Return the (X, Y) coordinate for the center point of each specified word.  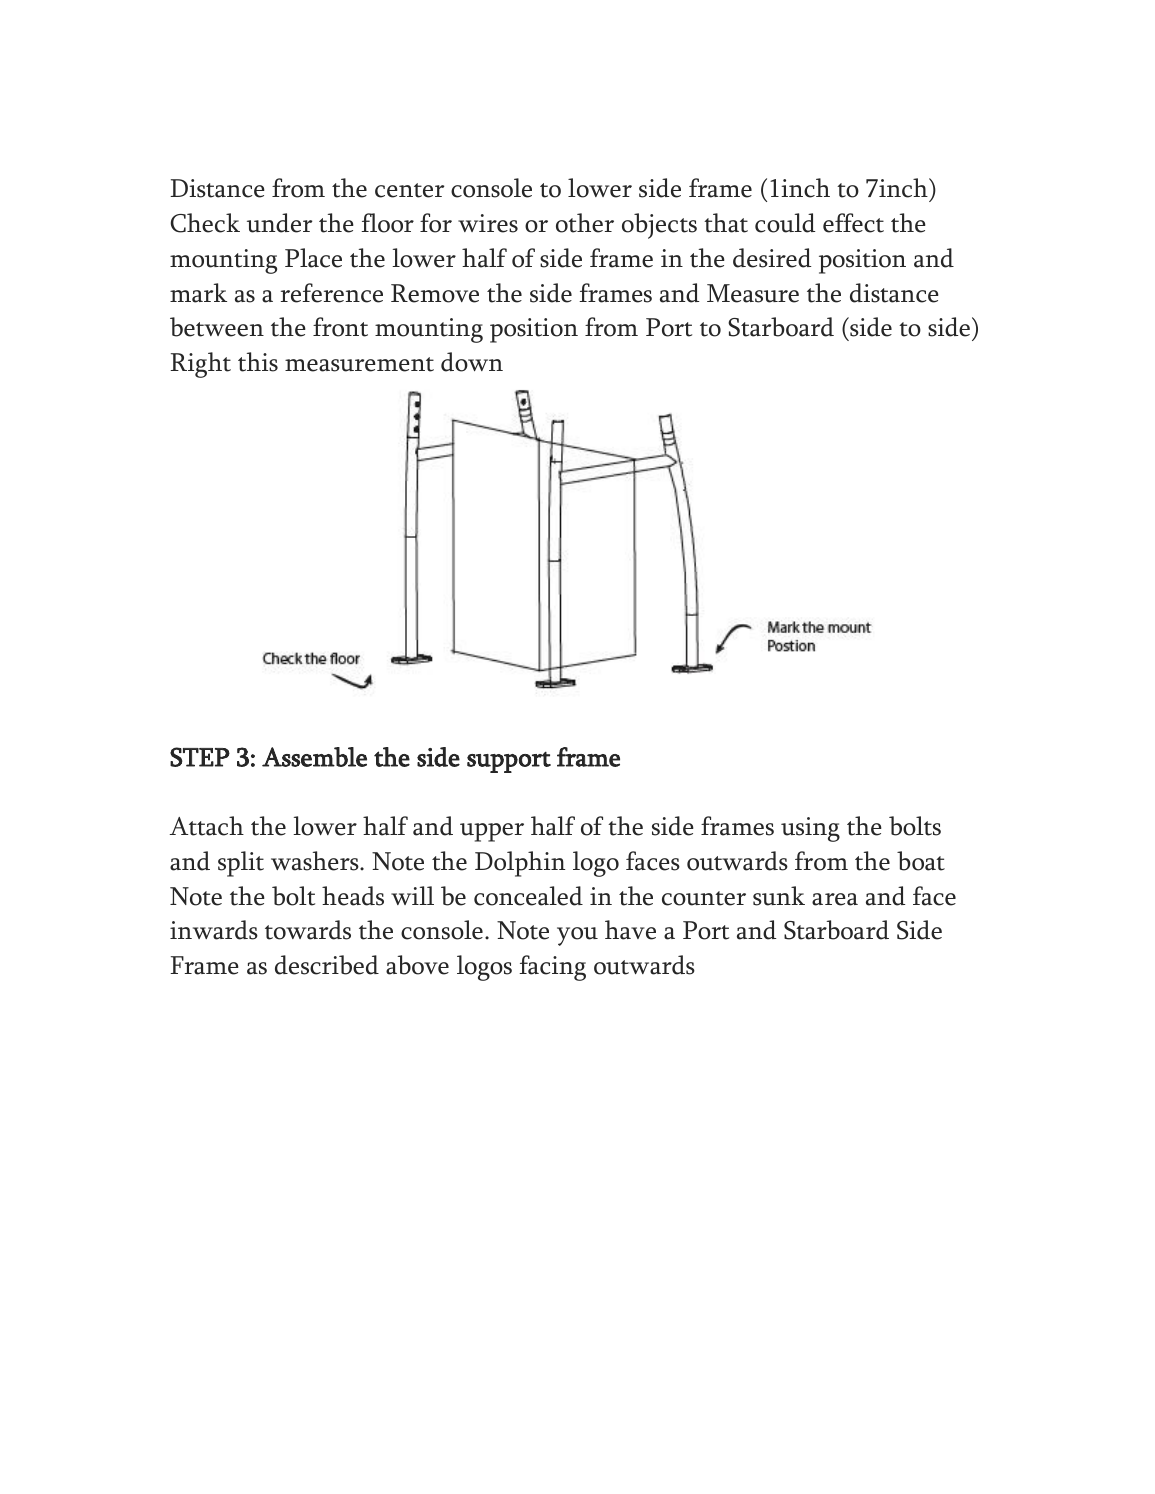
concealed (528, 896)
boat (921, 861)
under (279, 223)
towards (308, 930)
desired (772, 258)
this (258, 362)
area (835, 899)
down (472, 362)
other (585, 223)
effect (853, 223)
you (577, 936)
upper (492, 832)
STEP (200, 757)
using (810, 829)
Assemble (314, 757)
